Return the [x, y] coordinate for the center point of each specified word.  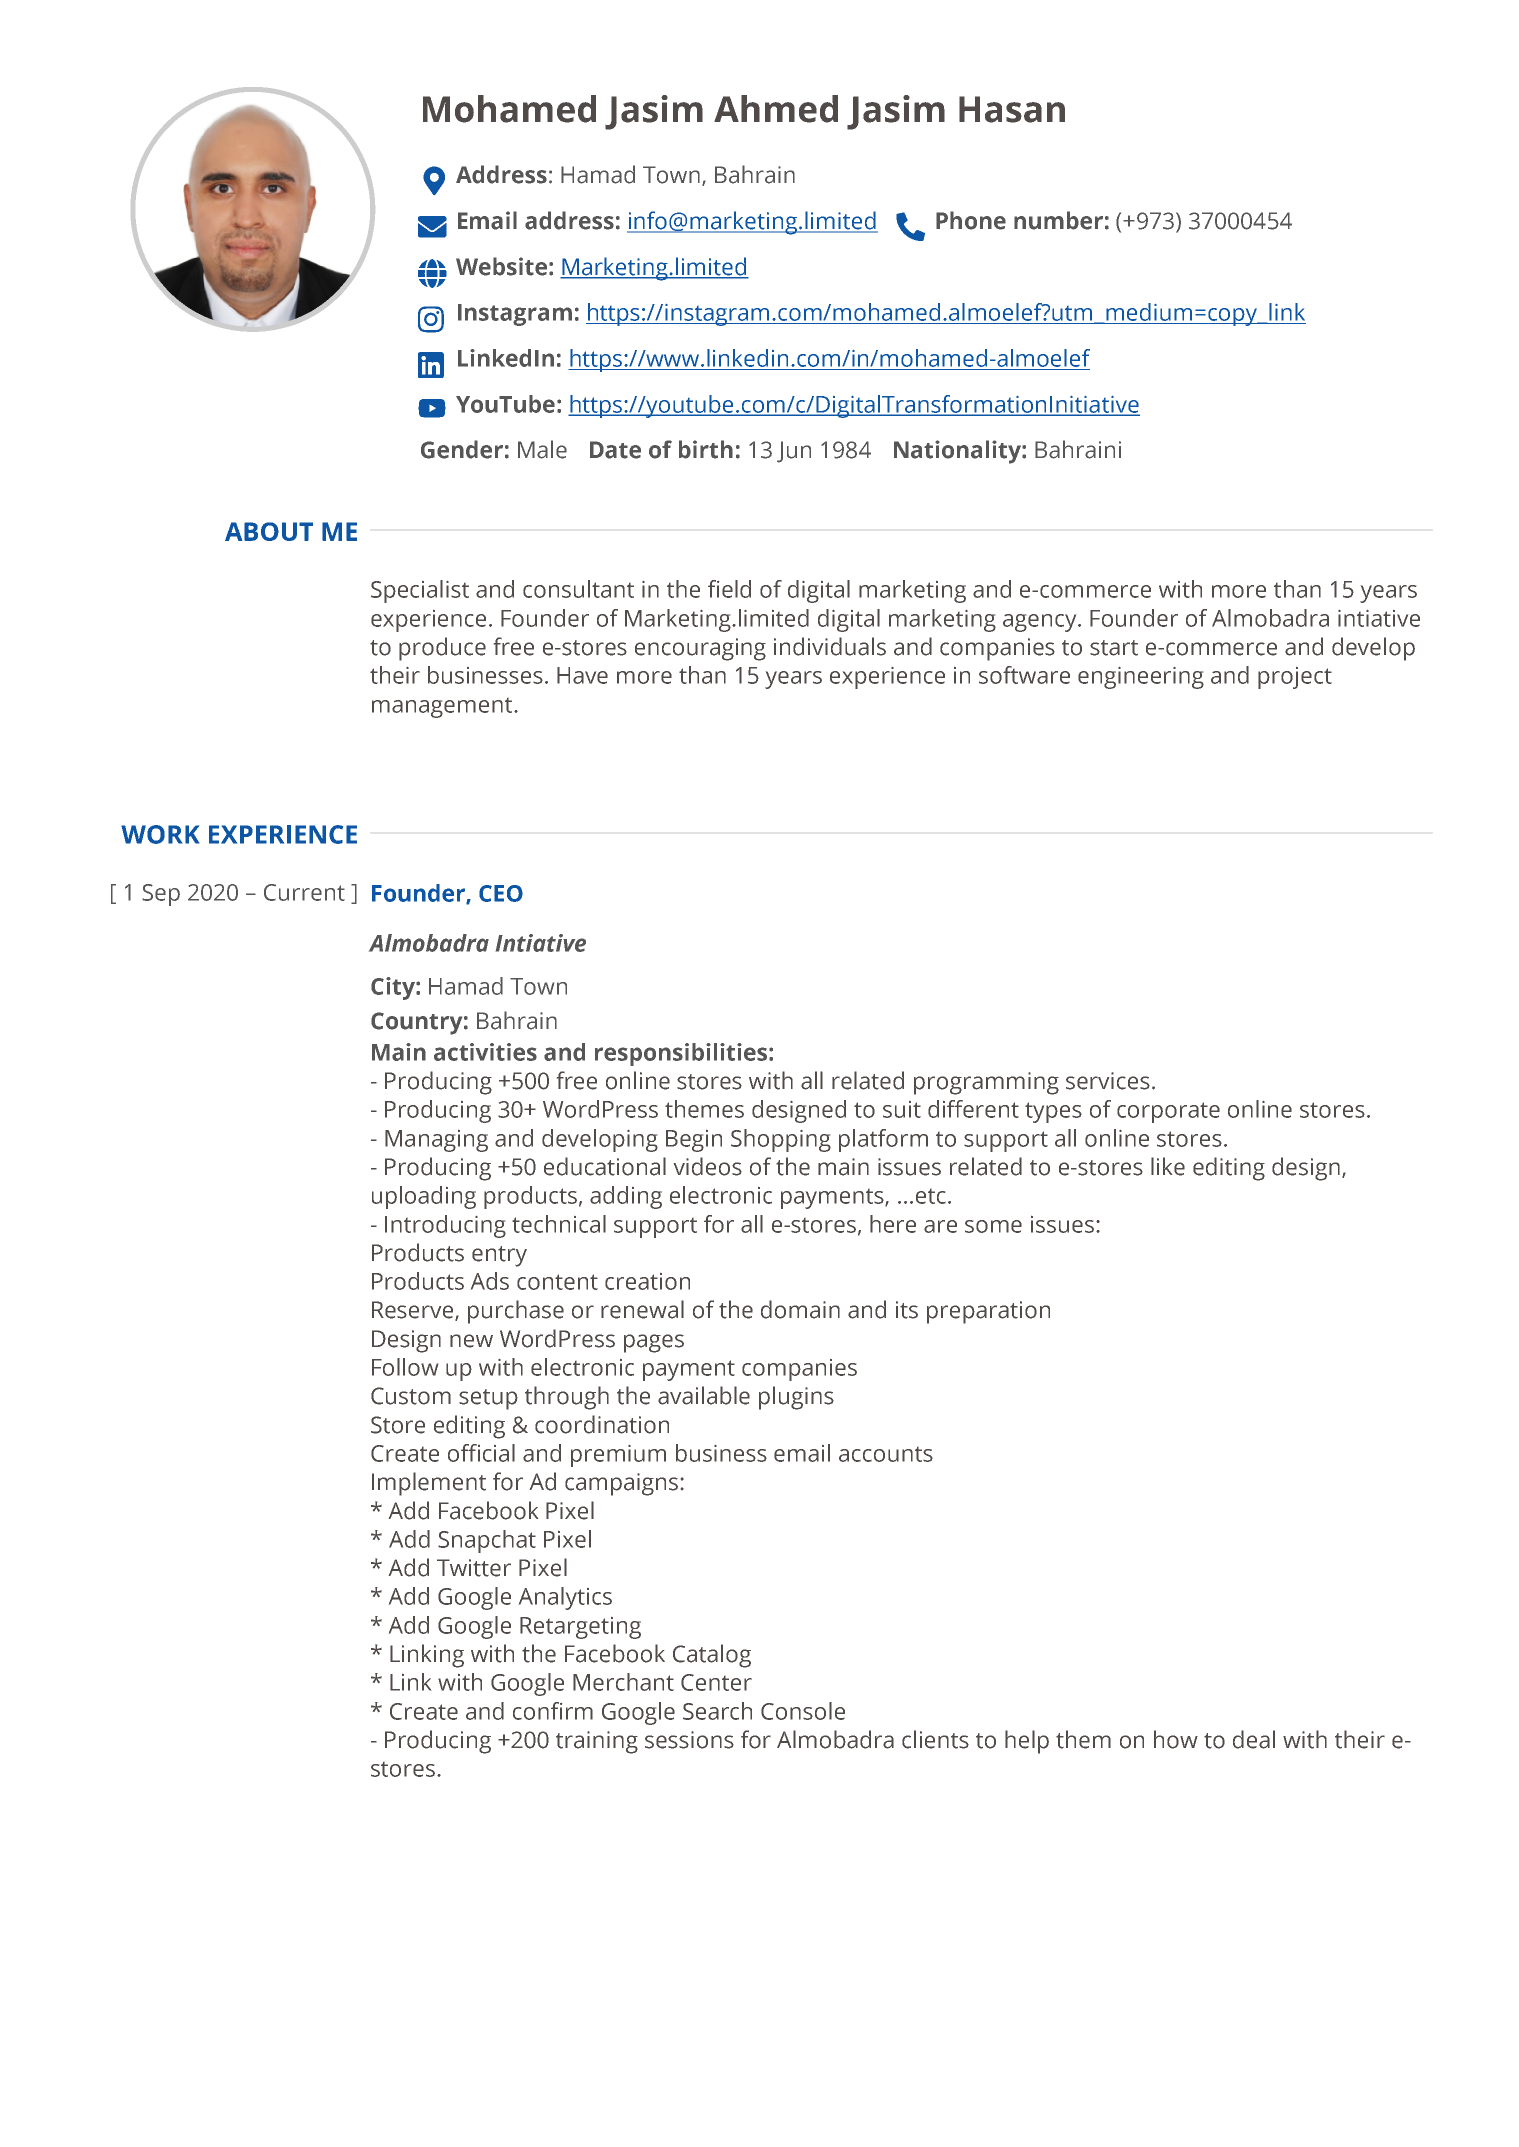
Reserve [414, 1311]
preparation [988, 1312]
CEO [501, 893]
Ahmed [776, 109]
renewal [642, 1309]
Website [501, 266]
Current [304, 892]
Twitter [474, 1568]
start [1114, 648]
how [1176, 1739]
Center [716, 1682]
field [729, 589]
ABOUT [269, 531]
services [1108, 1081]
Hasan [1012, 109]
